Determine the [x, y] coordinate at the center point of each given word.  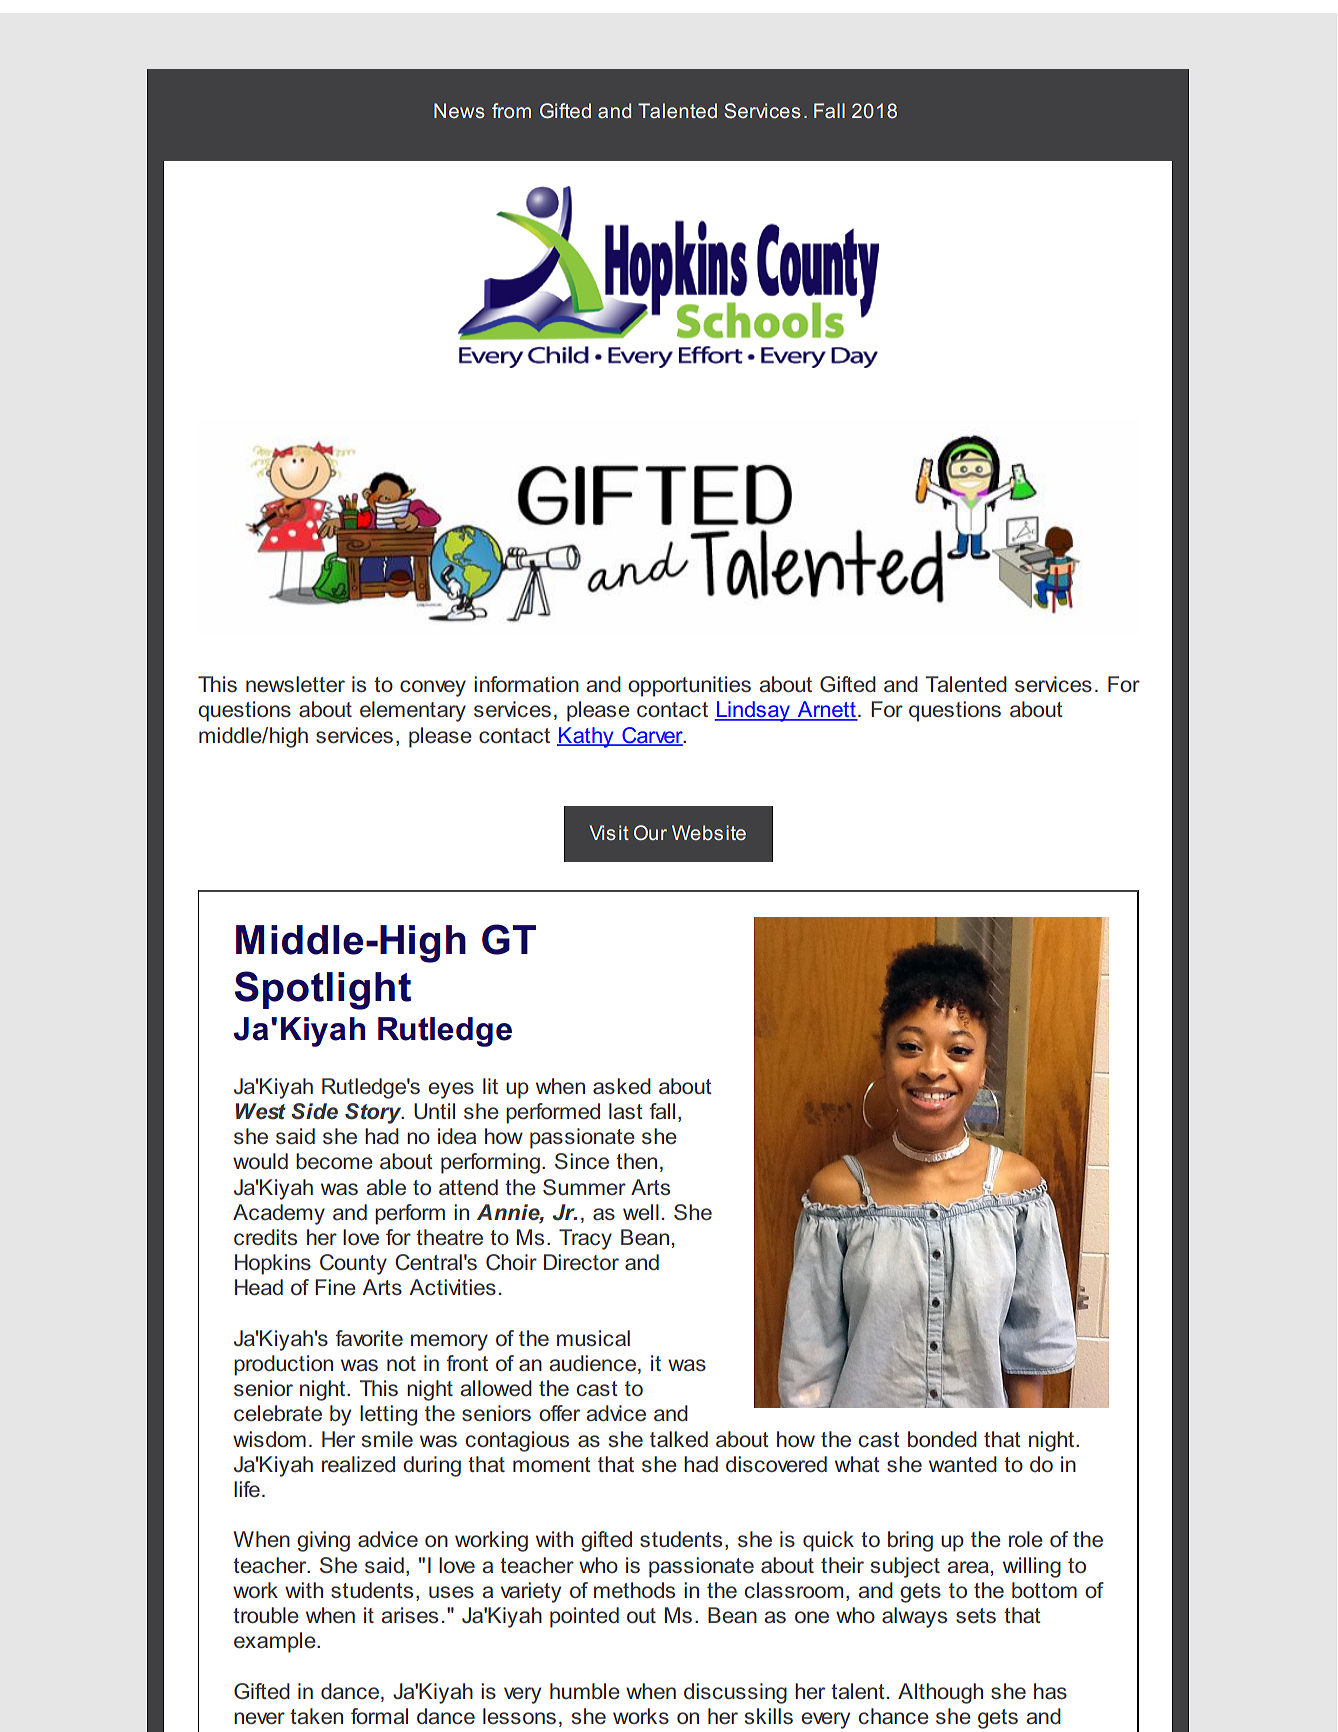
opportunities [689, 686]
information [526, 684]
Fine [335, 1287]
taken [316, 1716]
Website [709, 832]
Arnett [826, 710]
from [511, 110]
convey [433, 688]
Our [650, 832]
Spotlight [323, 990]
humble [585, 1691]
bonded [942, 1439]
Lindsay [754, 711]
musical [593, 1338]
